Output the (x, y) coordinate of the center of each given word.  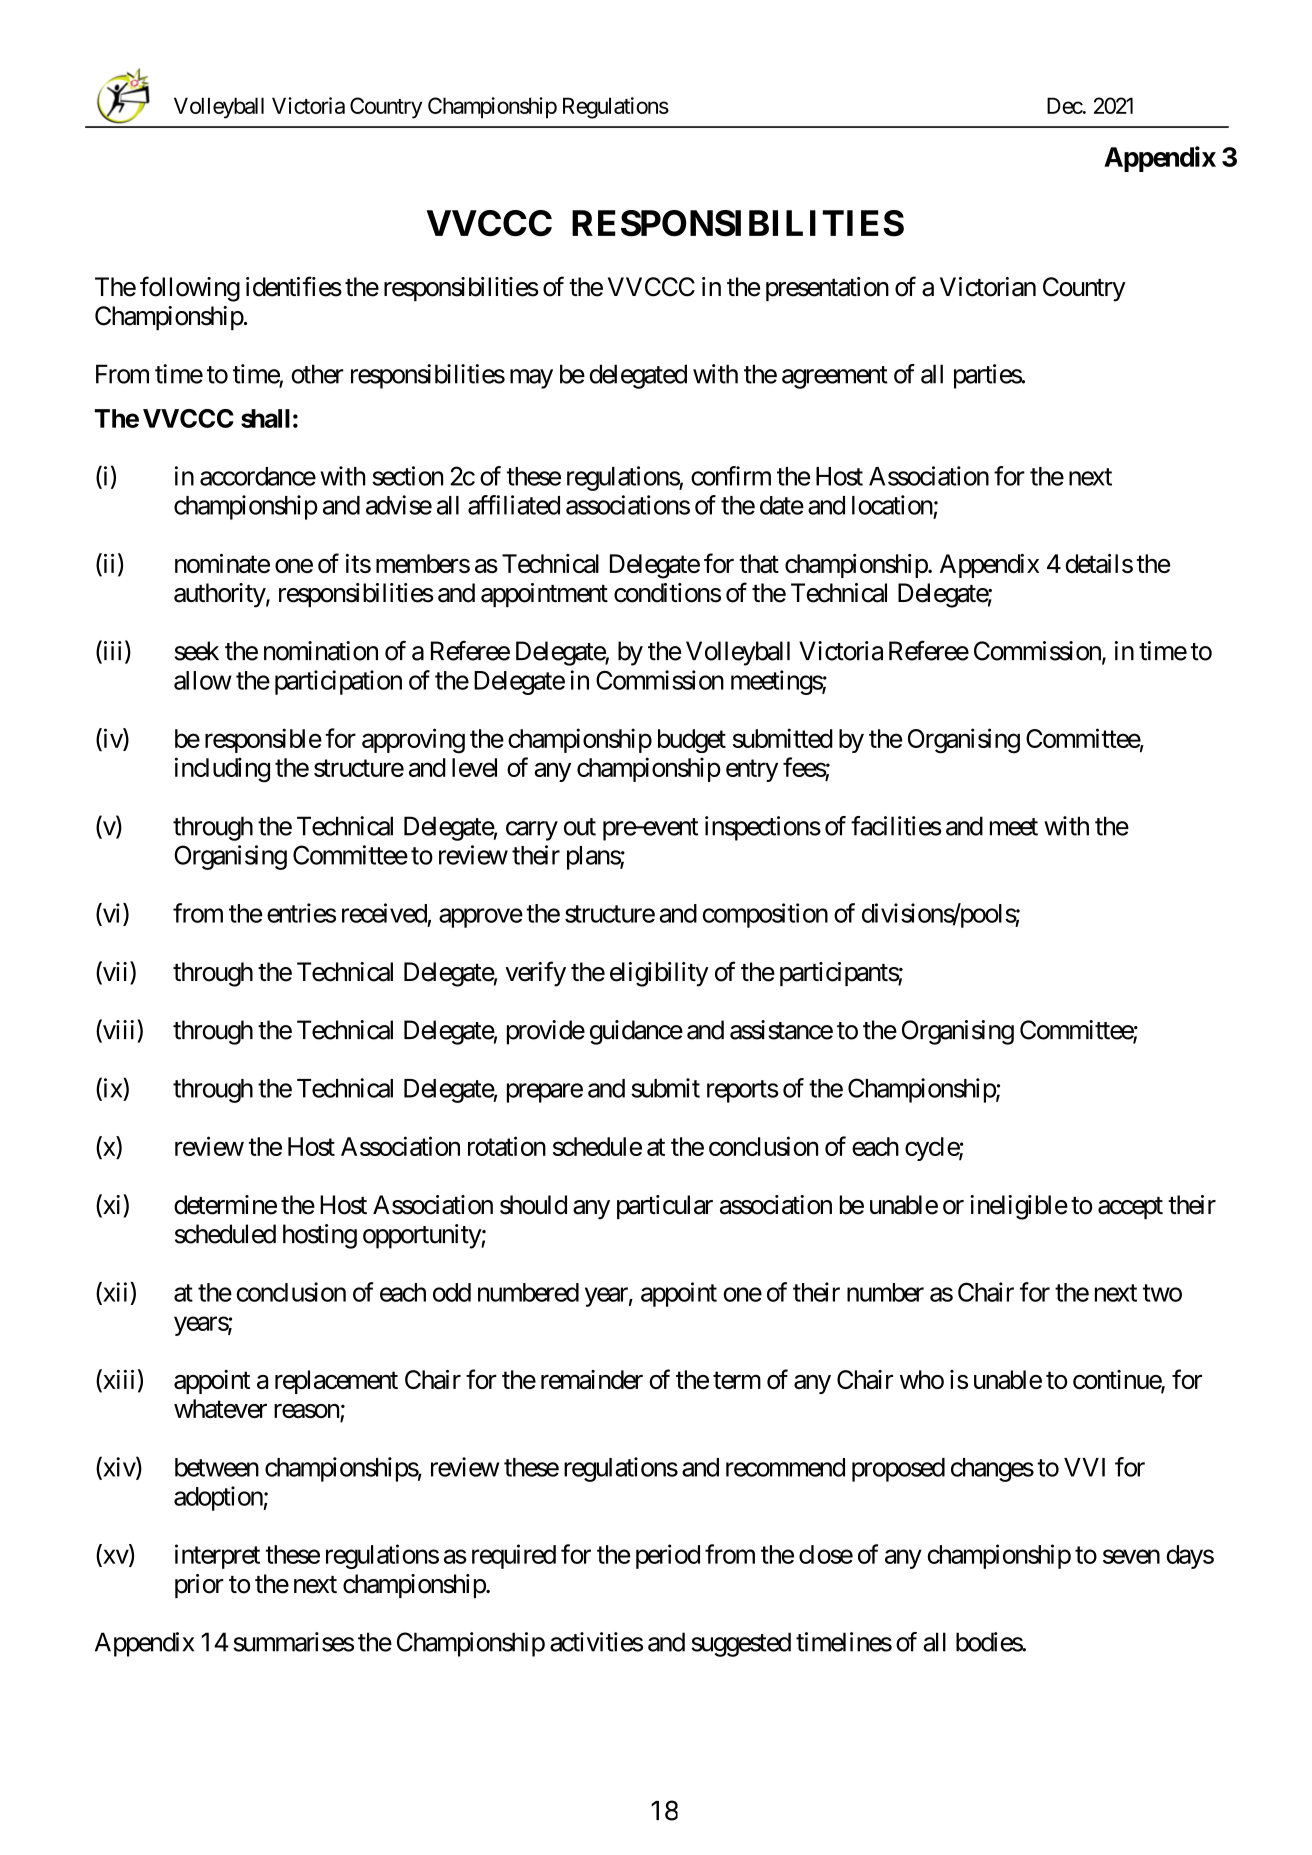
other (317, 374)
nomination (321, 651)
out (580, 827)
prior (199, 1586)
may (531, 379)
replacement (336, 1382)
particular (665, 1207)
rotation (507, 1146)
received (384, 913)
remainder (592, 1379)
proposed (898, 1470)
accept (1130, 1208)
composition (765, 915)
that (759, 563)
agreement (835, 377)
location (892, 505)
